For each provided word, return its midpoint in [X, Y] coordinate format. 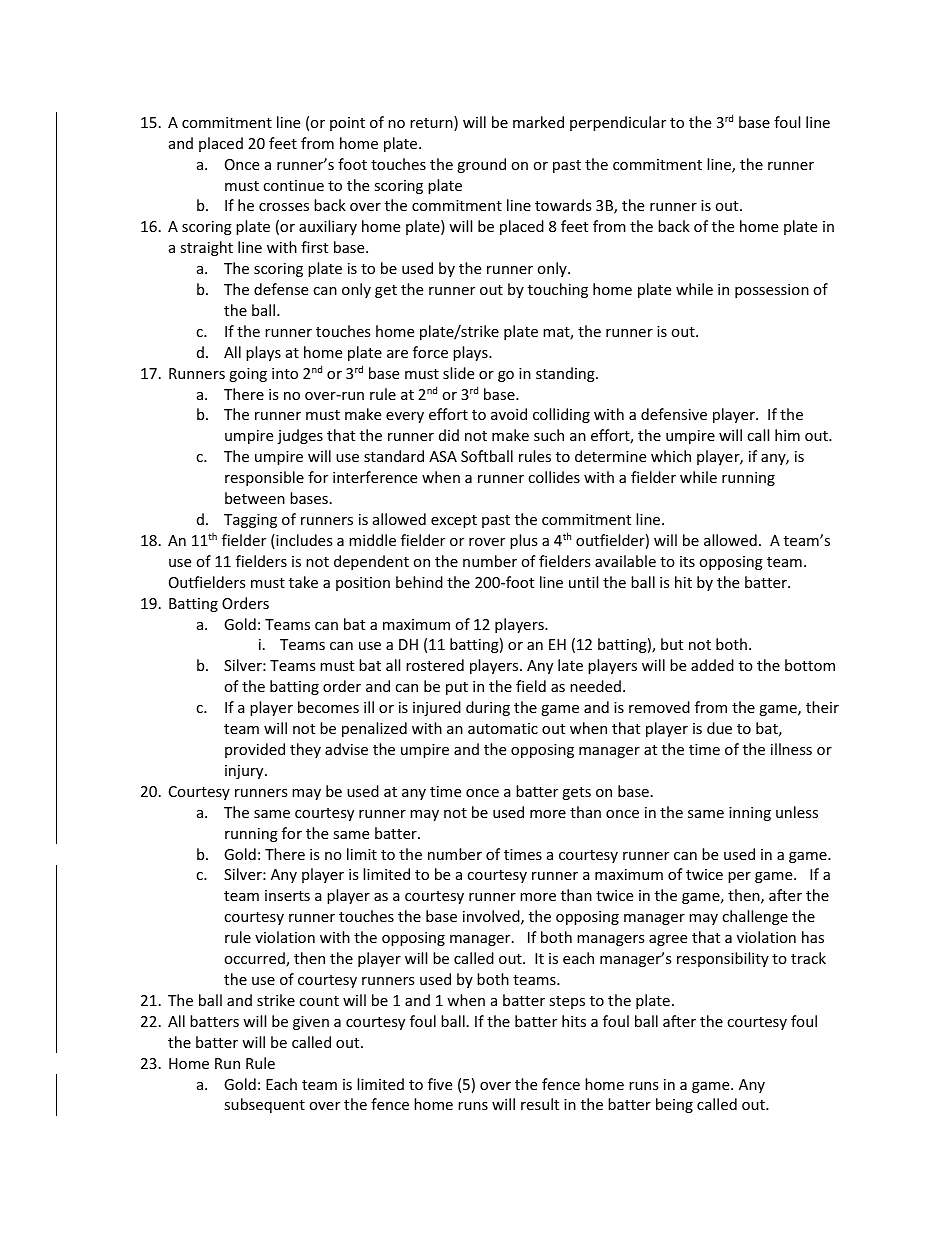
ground [481, 165]
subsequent [264, 1105]
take [303, 582]
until [583, 582]
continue [293, 185]
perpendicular [618, 123]
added [712, 665]
